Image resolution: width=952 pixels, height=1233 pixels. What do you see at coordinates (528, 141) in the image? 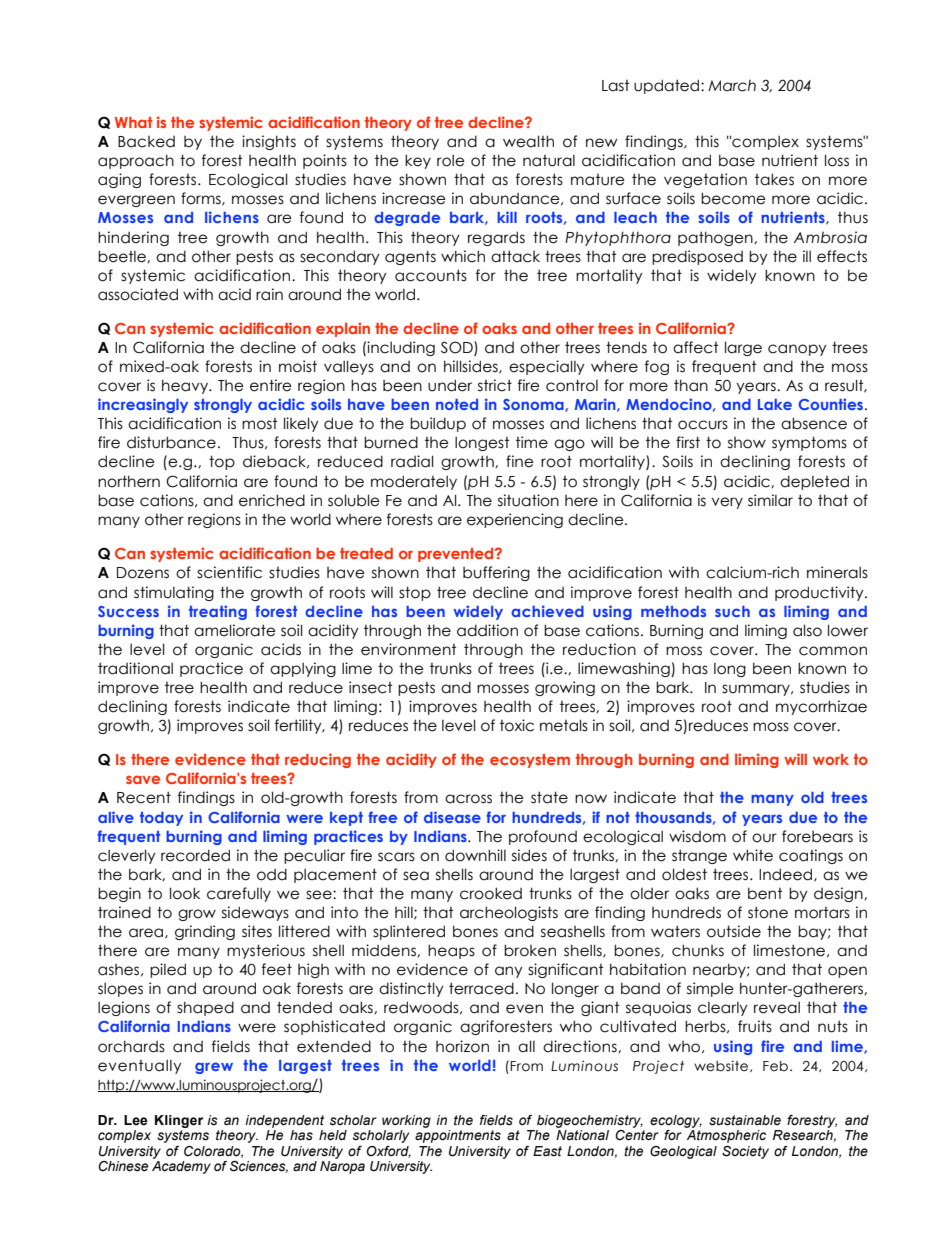
I see `wealth` at bounding box center [528, 141].
